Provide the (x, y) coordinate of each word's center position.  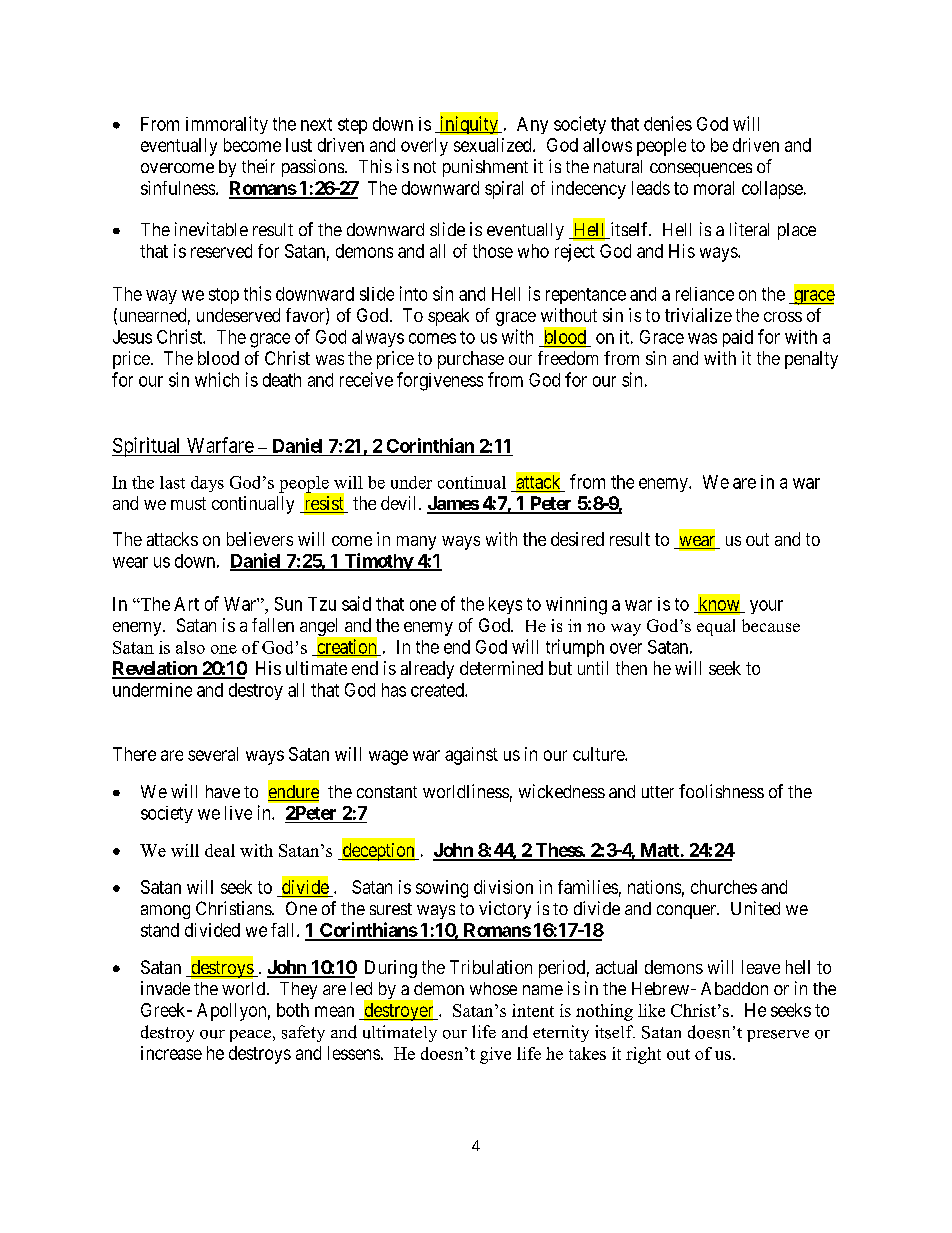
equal (716, 627)
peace (250, 1036)
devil (400, 503)
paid (738, 338)
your (766, 607)
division (503, 887)
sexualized (494, 145)
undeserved (238, 315)
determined (501, 668)
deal (220, 850)
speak (448, 317)
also (190, 647)
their (258, 166)
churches (724, 887)
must (188, 503)
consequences (701, 170)
